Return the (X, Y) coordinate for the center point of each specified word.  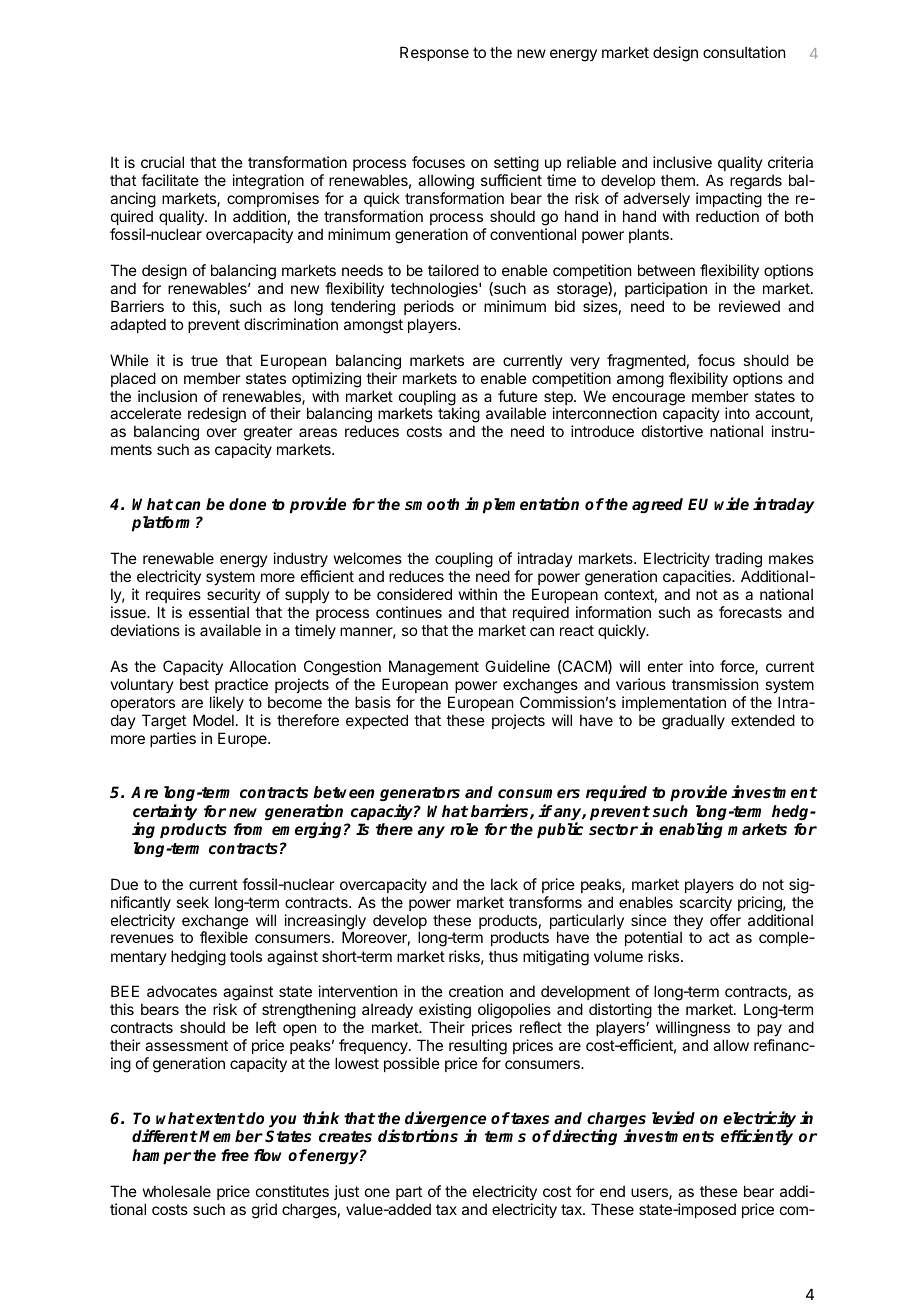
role (464, 829)
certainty (165, 813)
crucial (162, 162)
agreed (657, 505)
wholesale (177, 1191)
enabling (691, 830)
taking (459, 416)
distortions (418, 1136)
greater (268, 435)
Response (434, 53)
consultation (744, 52)
